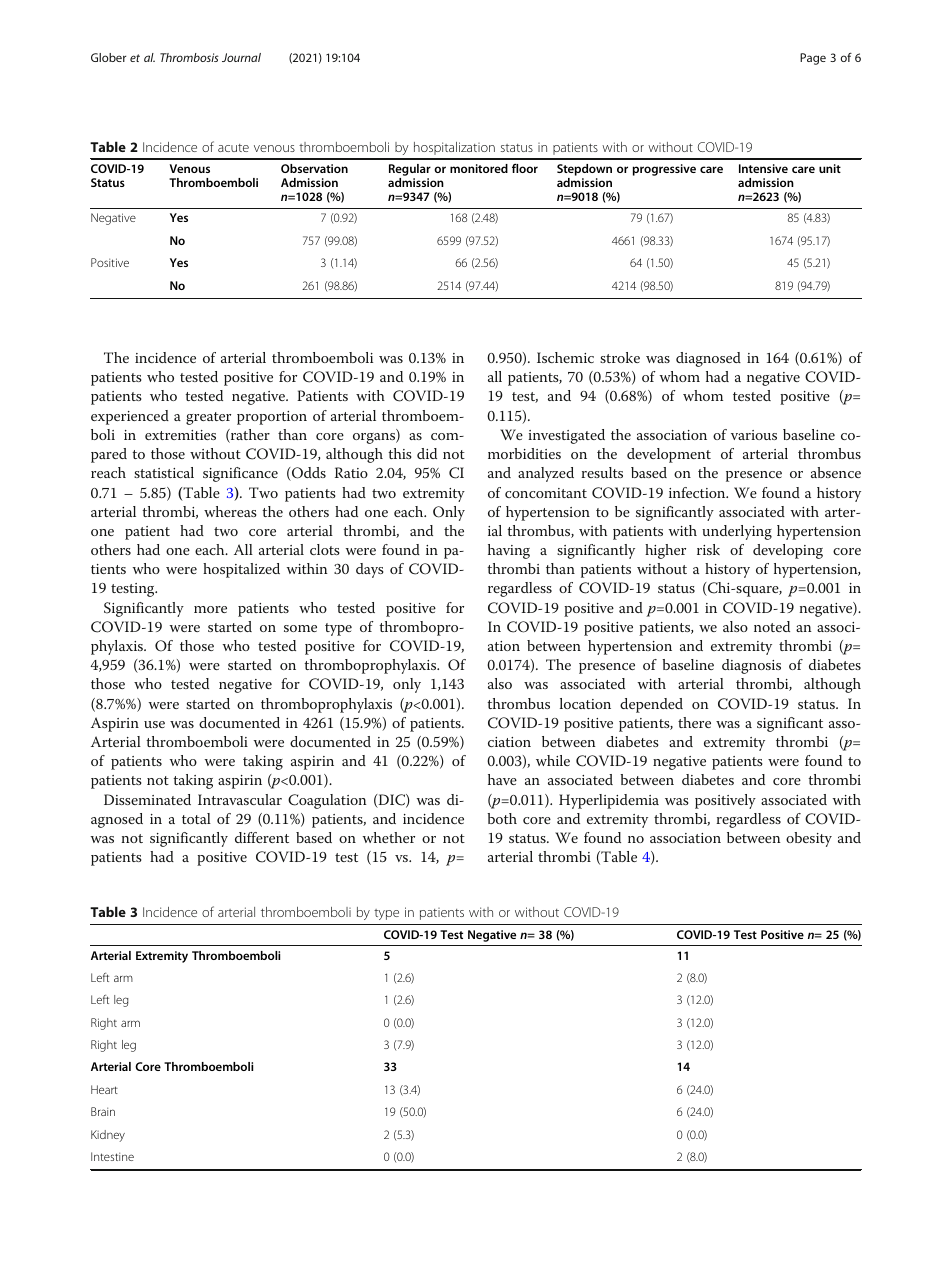 The width and height of the document is (952, 1265). I want to click on Page, so click(813, 59).
